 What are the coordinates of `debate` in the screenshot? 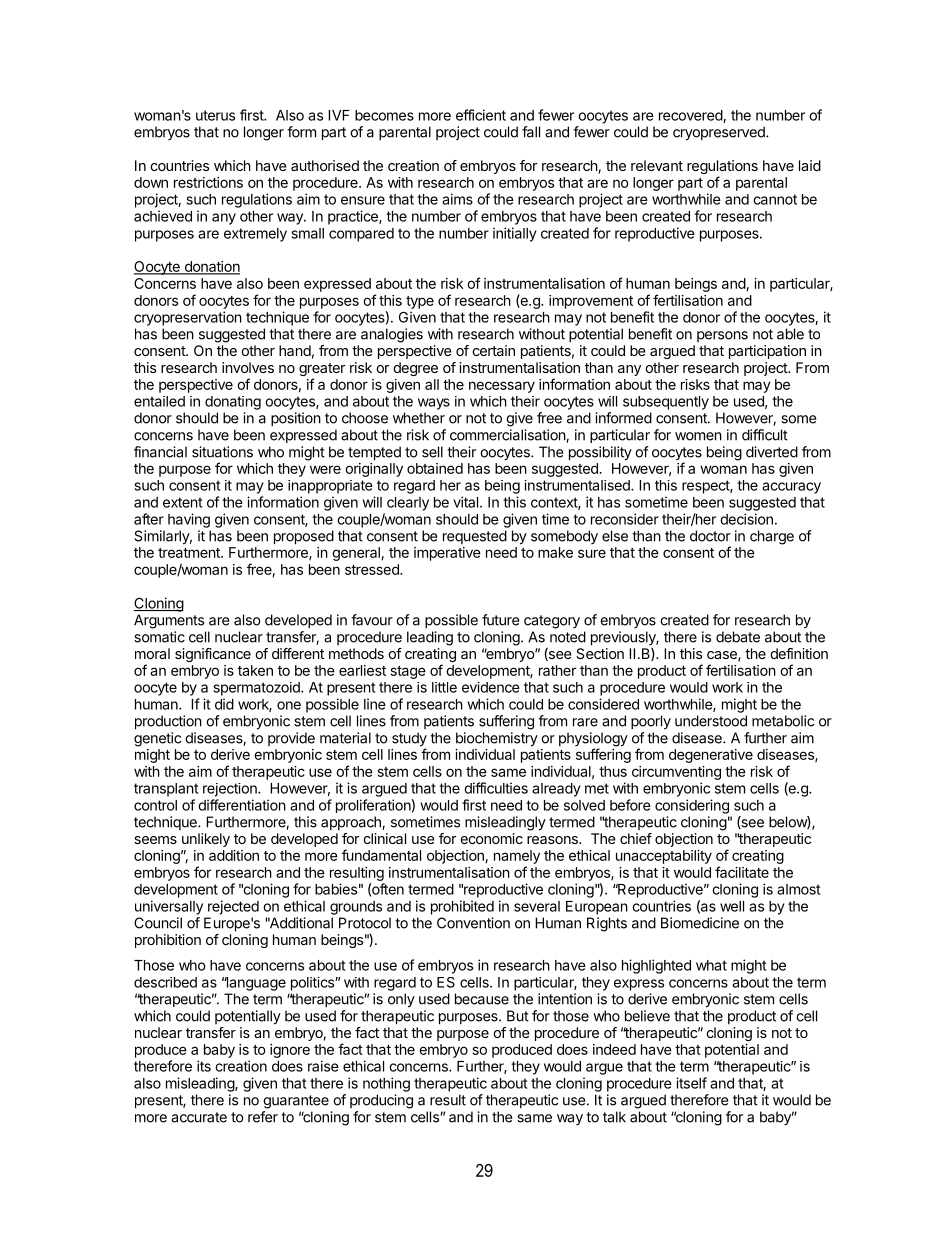 It's located at (738, 637).
